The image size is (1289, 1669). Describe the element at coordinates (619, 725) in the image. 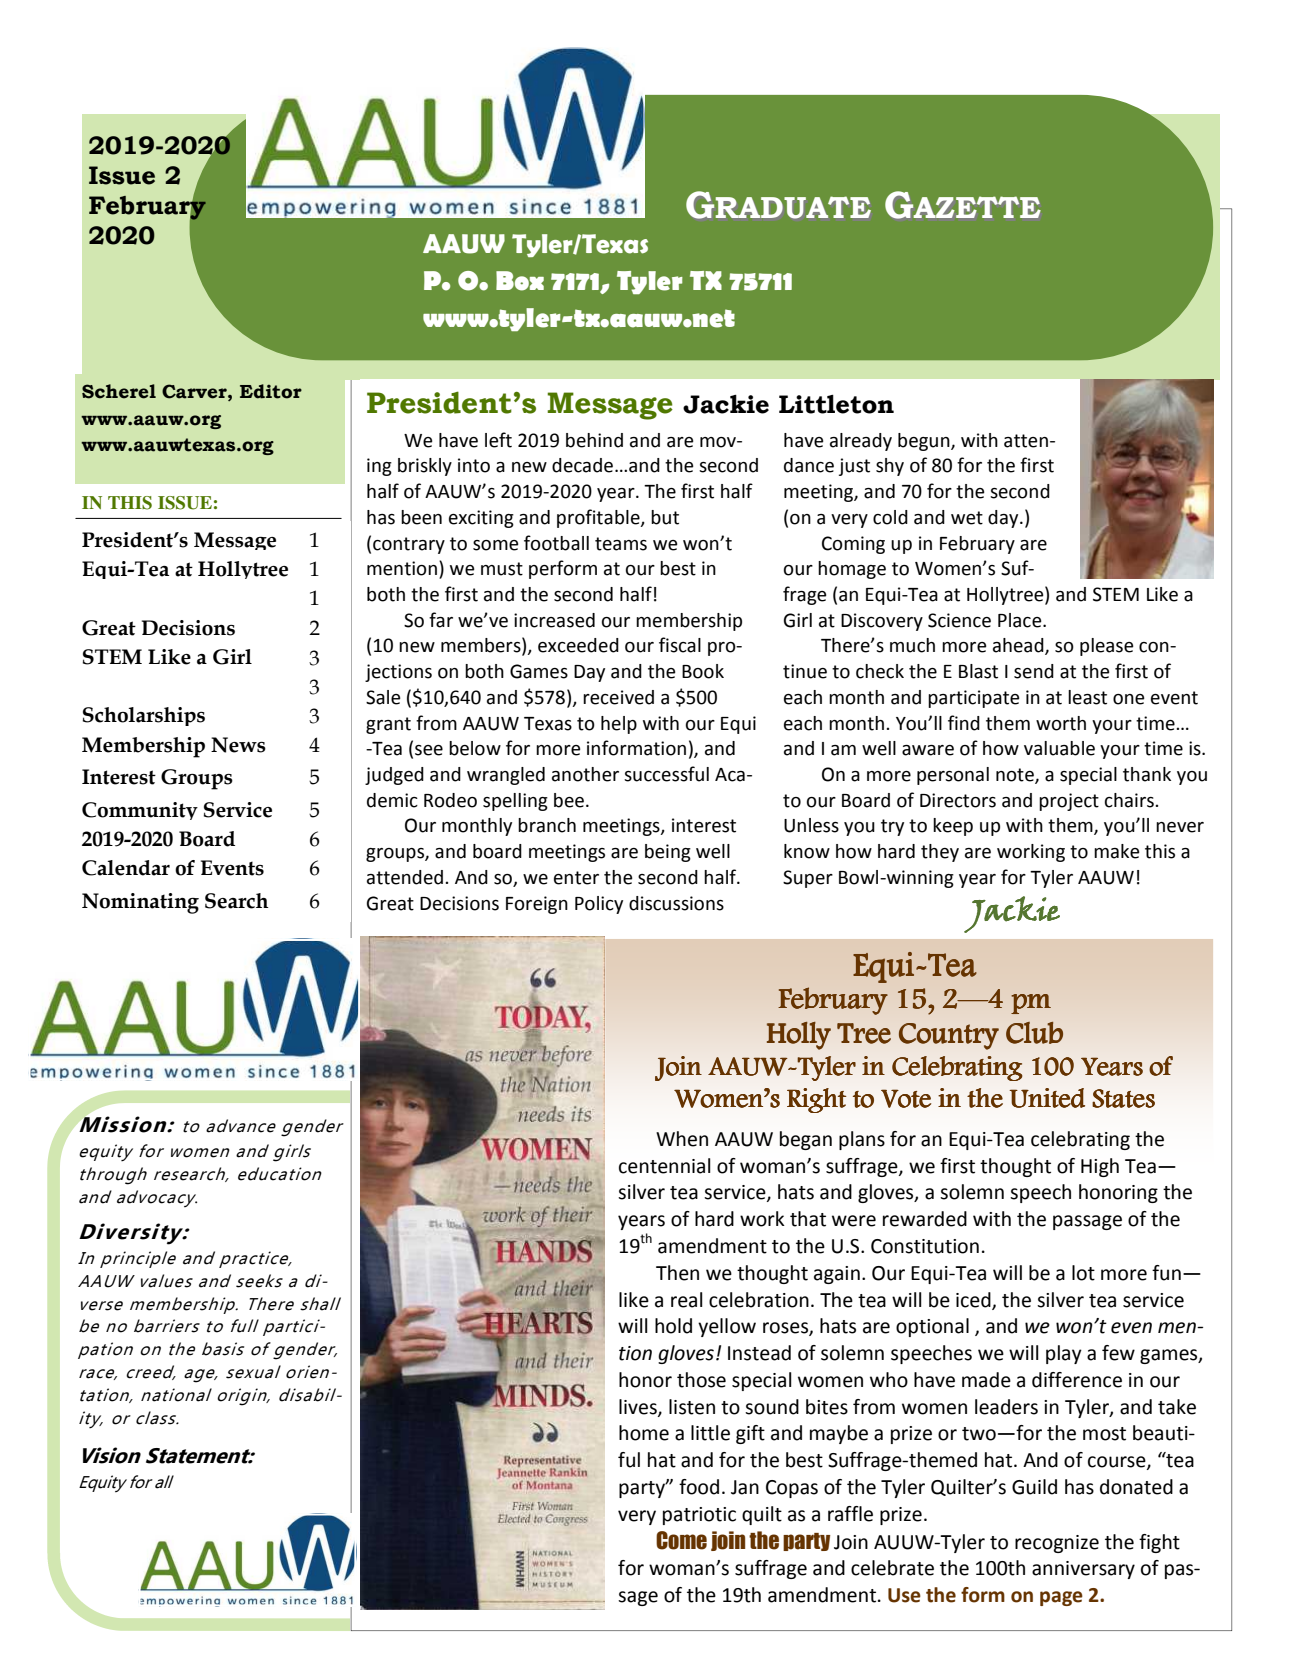

I see `help` at that location.
